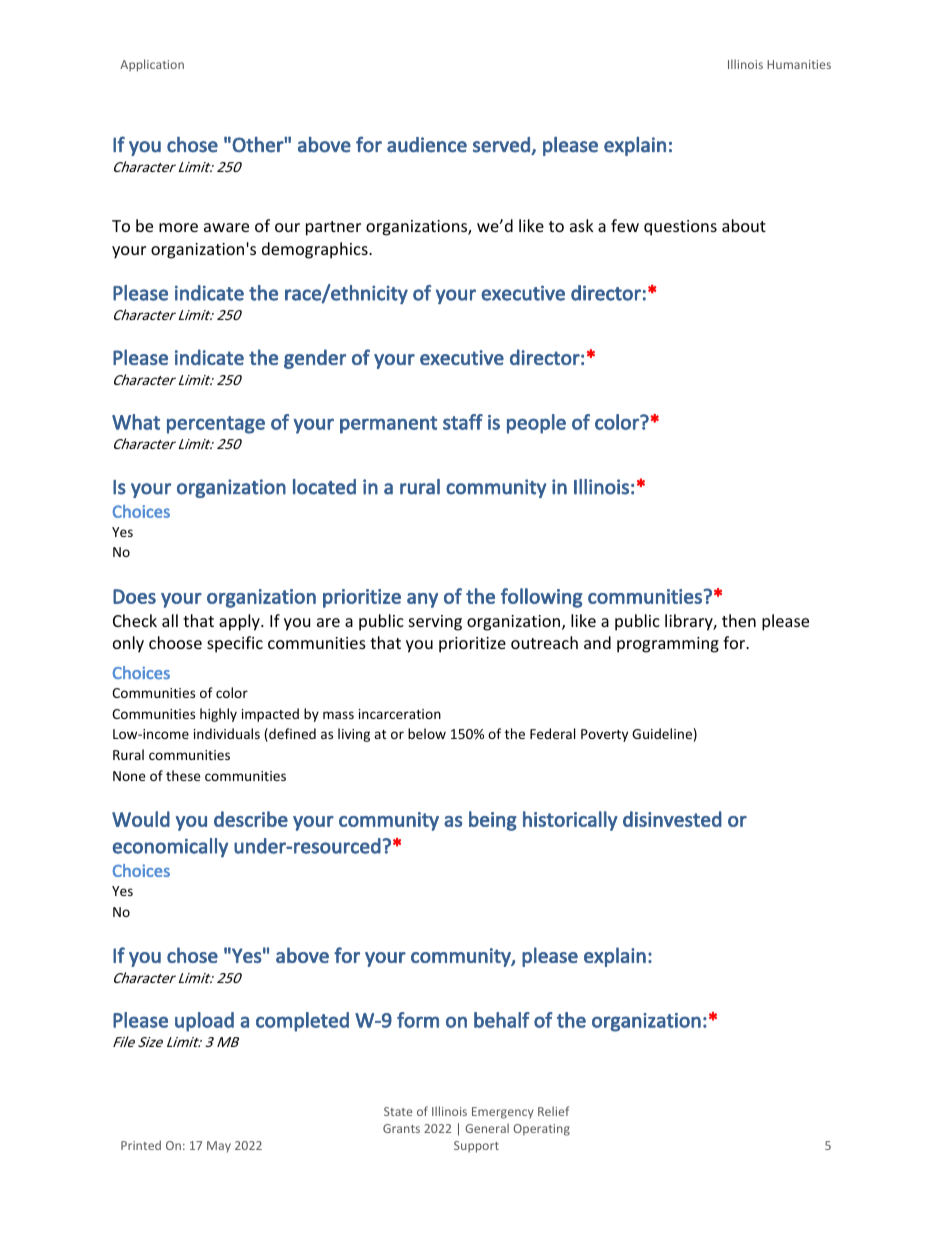 Image resolution: width=952 pixels, height=1233 pixels. Describe the element at coordinates (680, 228) in the document. I see `questions` at that location.
